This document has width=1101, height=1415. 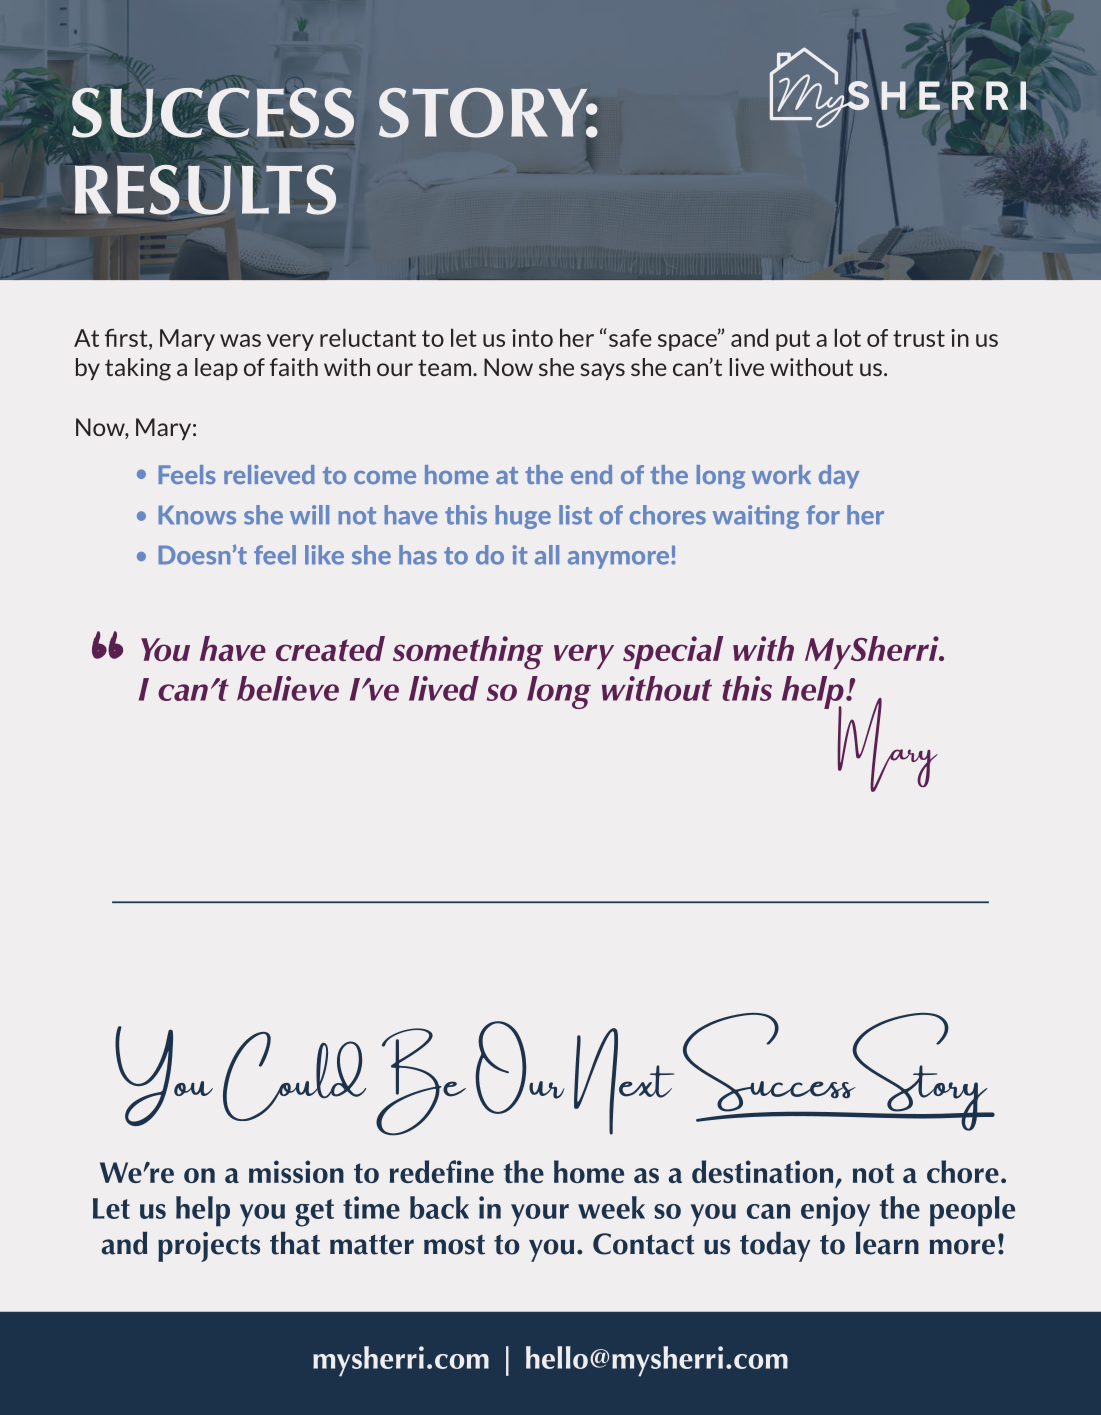 What do you see at coordinates (213, 112) in the document?
I see `SUCCESS` at bounding box center [213, 112].
